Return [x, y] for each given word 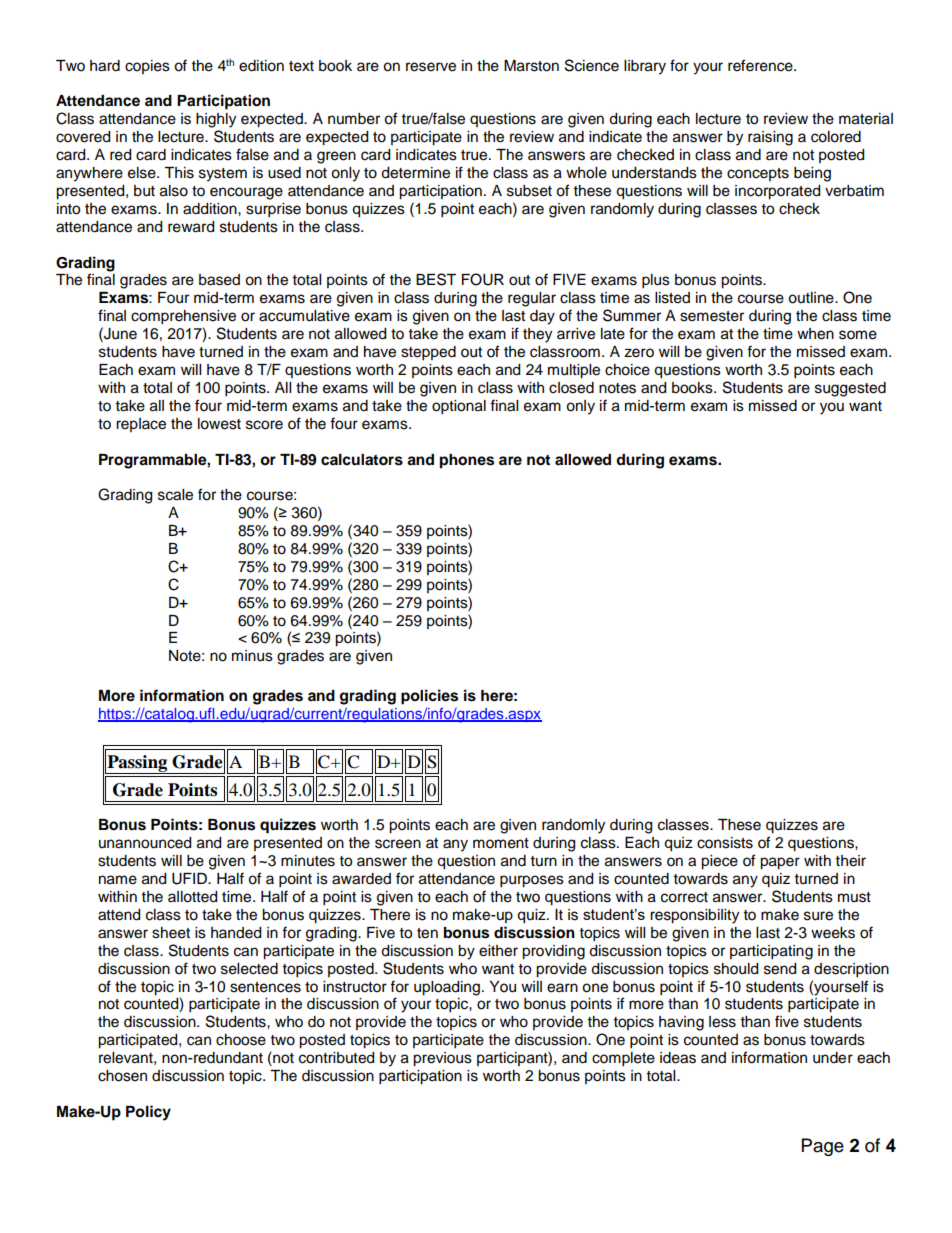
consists [725, 843]
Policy [148, 1113]
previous [442, 1059]
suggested [850, 389]
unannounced [145, 843]
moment [501, 843]
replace [141, 425]
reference [761, 65]
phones [467, 461]
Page [823, 1147]
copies [147, 67]
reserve [431, 67]
